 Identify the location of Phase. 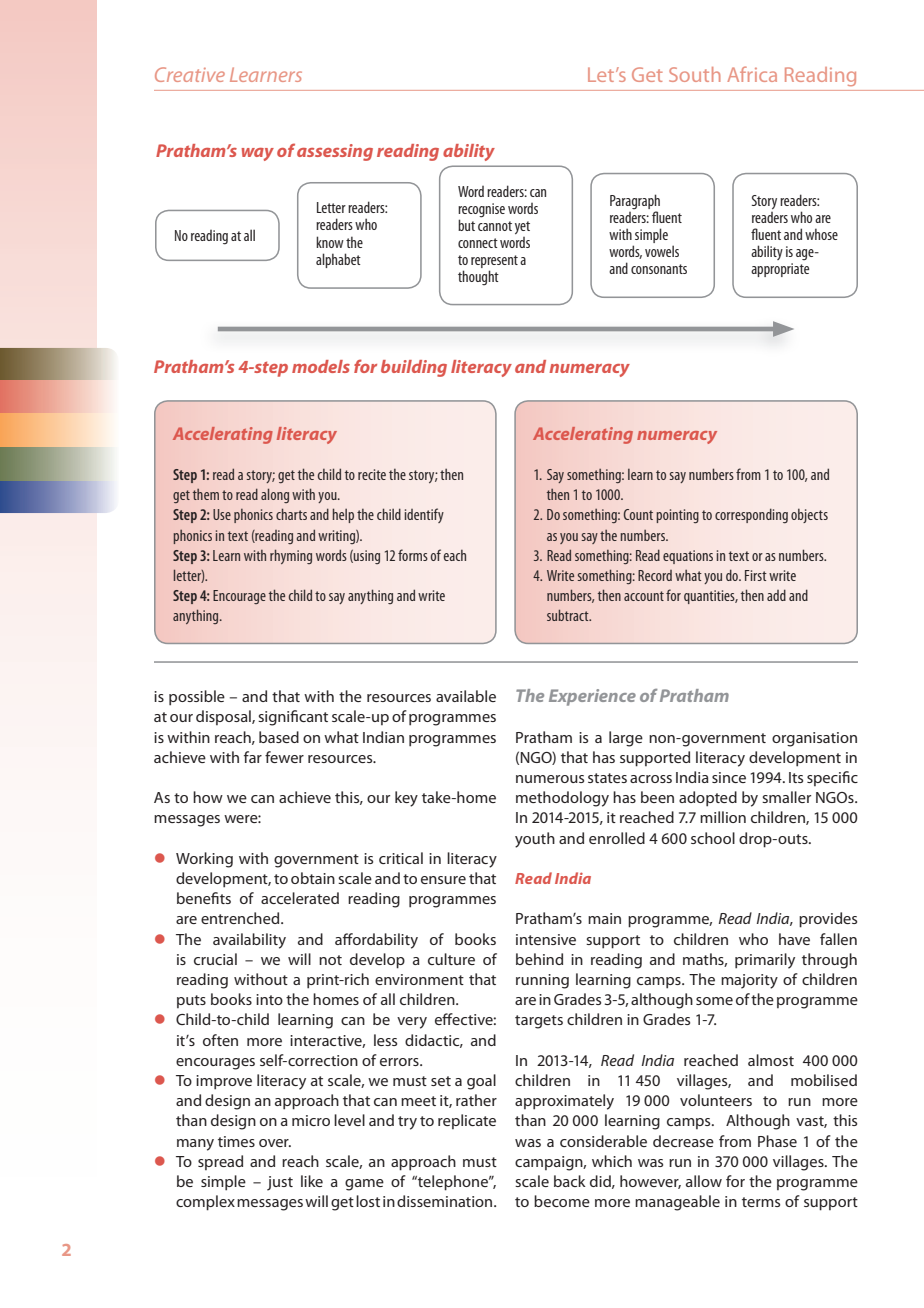
(777, 1141).
